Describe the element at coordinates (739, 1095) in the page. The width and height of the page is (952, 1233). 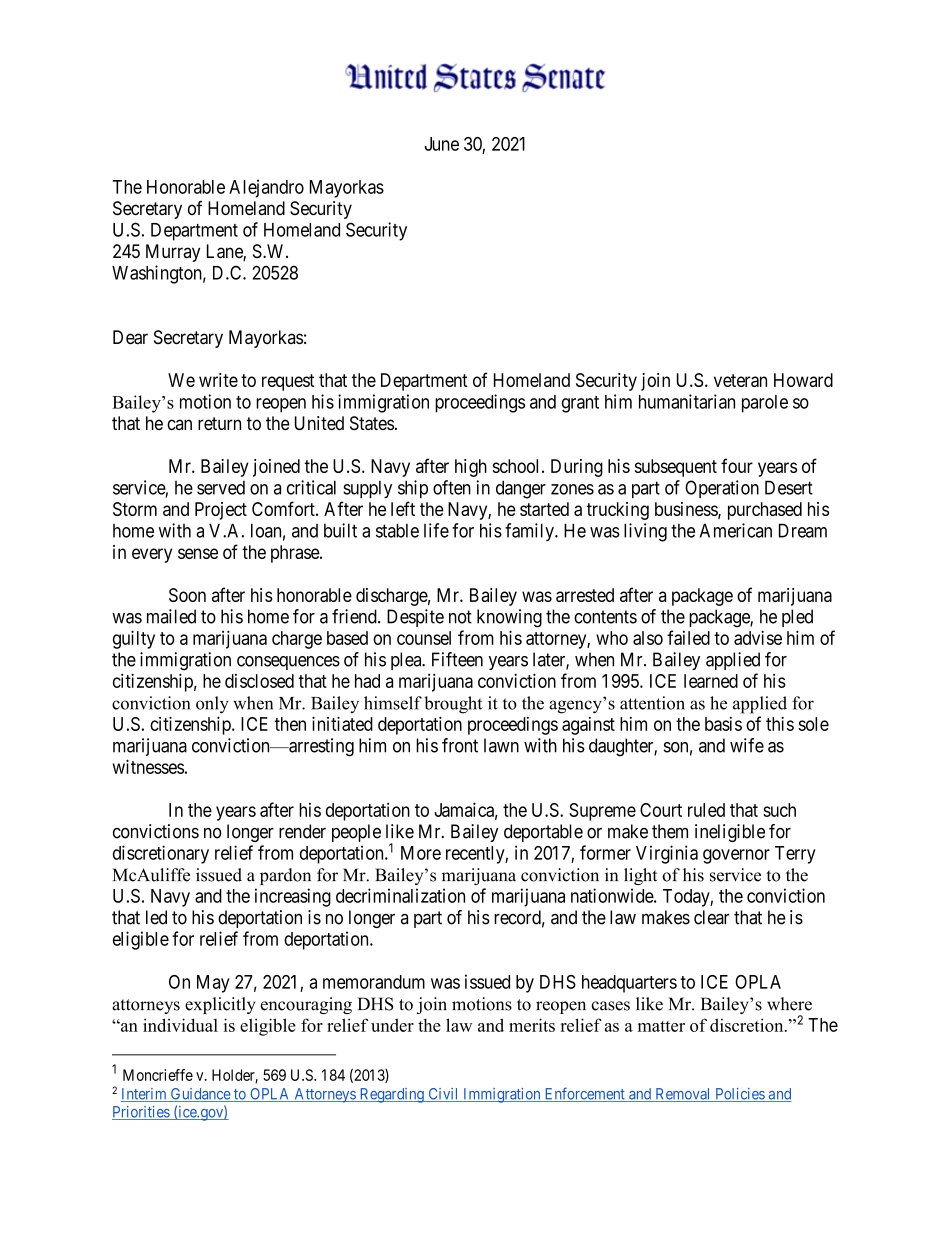
I see `Policies` at that location.
